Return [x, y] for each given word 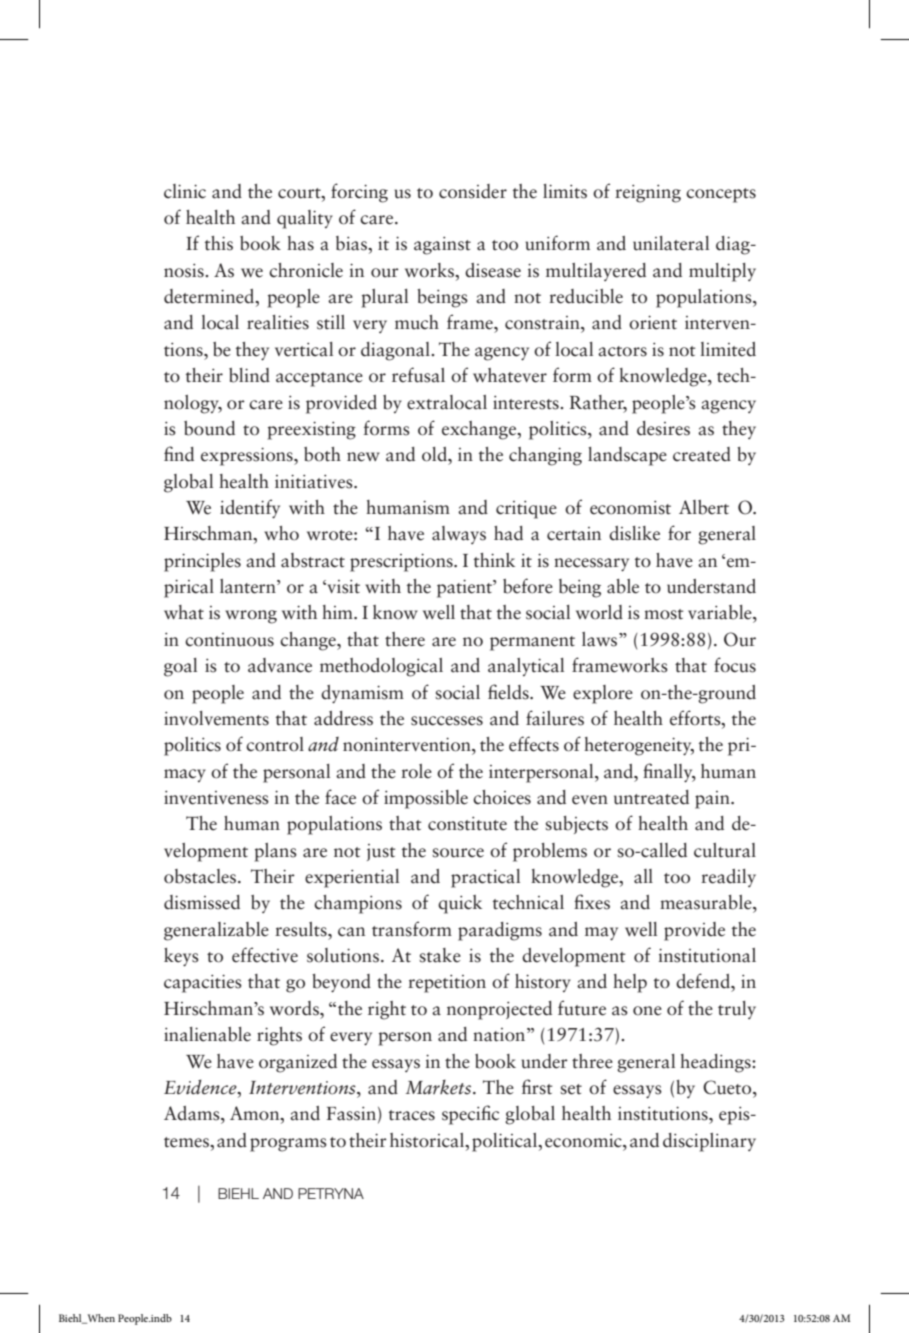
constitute [467, 824]
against [442, 246]
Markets [440, 1087]
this [219, 243]
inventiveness [216, 798]
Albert [704, 507]
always [459, 535]
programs [288, 1145]
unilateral [671, 243]
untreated [651, 797]
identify [250, 509]
